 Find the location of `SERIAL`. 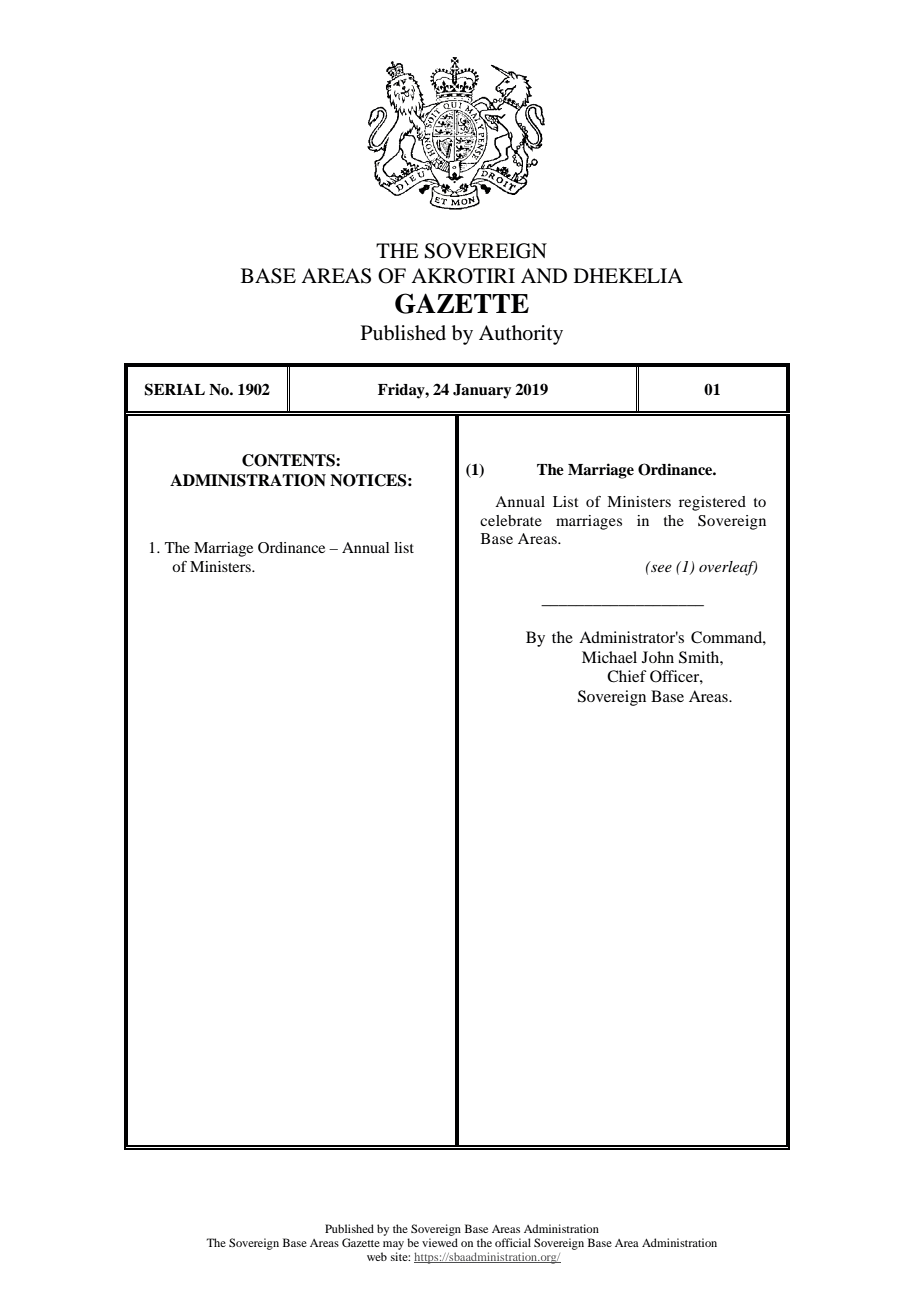

SERIAL is located at coordinates (174, 389).
